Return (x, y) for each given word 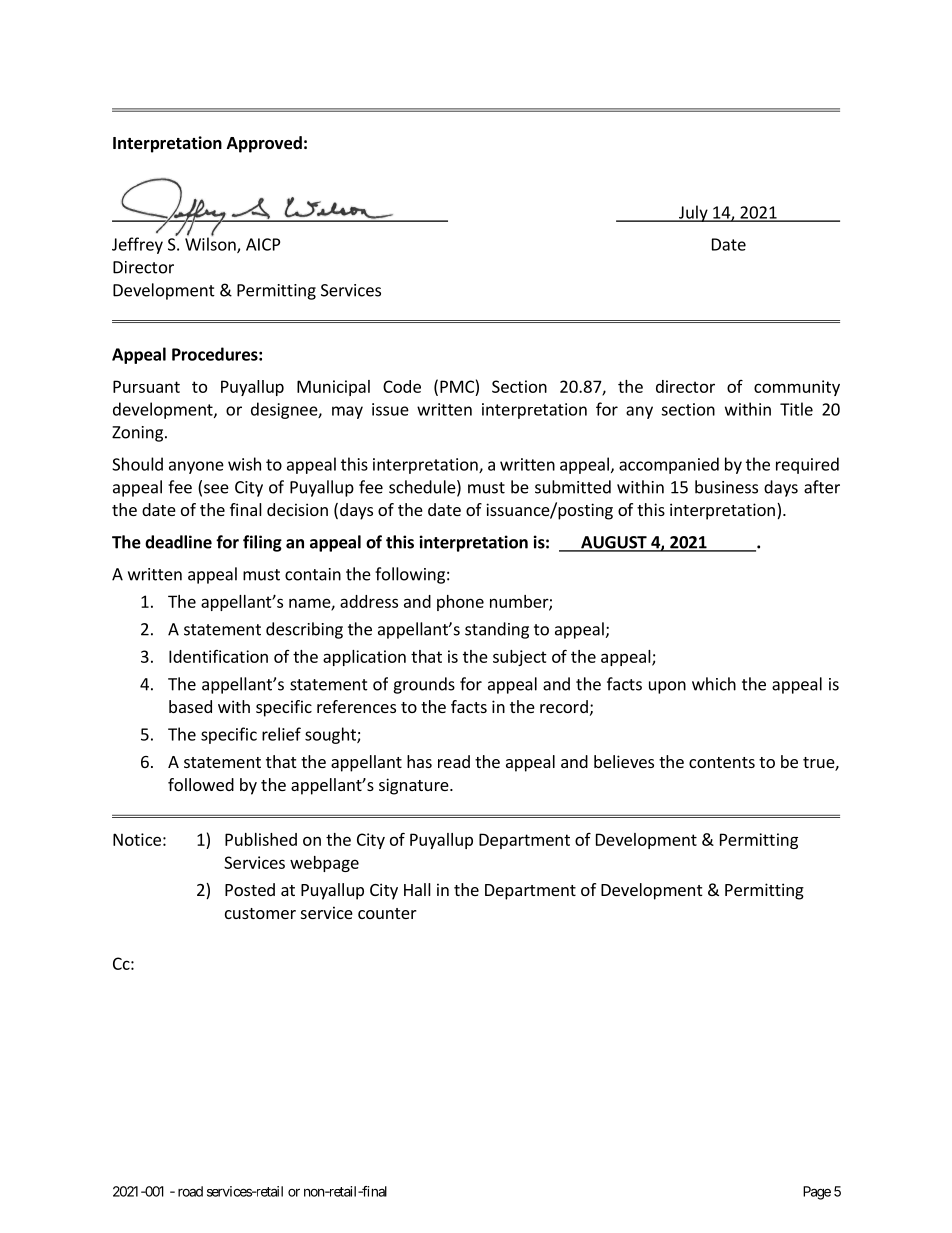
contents (722, 762)
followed (201, 784)
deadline (178, 542)
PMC (457, 386)
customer (260, 913)
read (454, 761)
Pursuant (146, 386)
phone (460, 603)
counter (387, 913)
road (190, 1191)
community (797, 388)
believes (624, 761)
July (693, 213)
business (726, 487)
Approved (264, 144)
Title (796, 409)
